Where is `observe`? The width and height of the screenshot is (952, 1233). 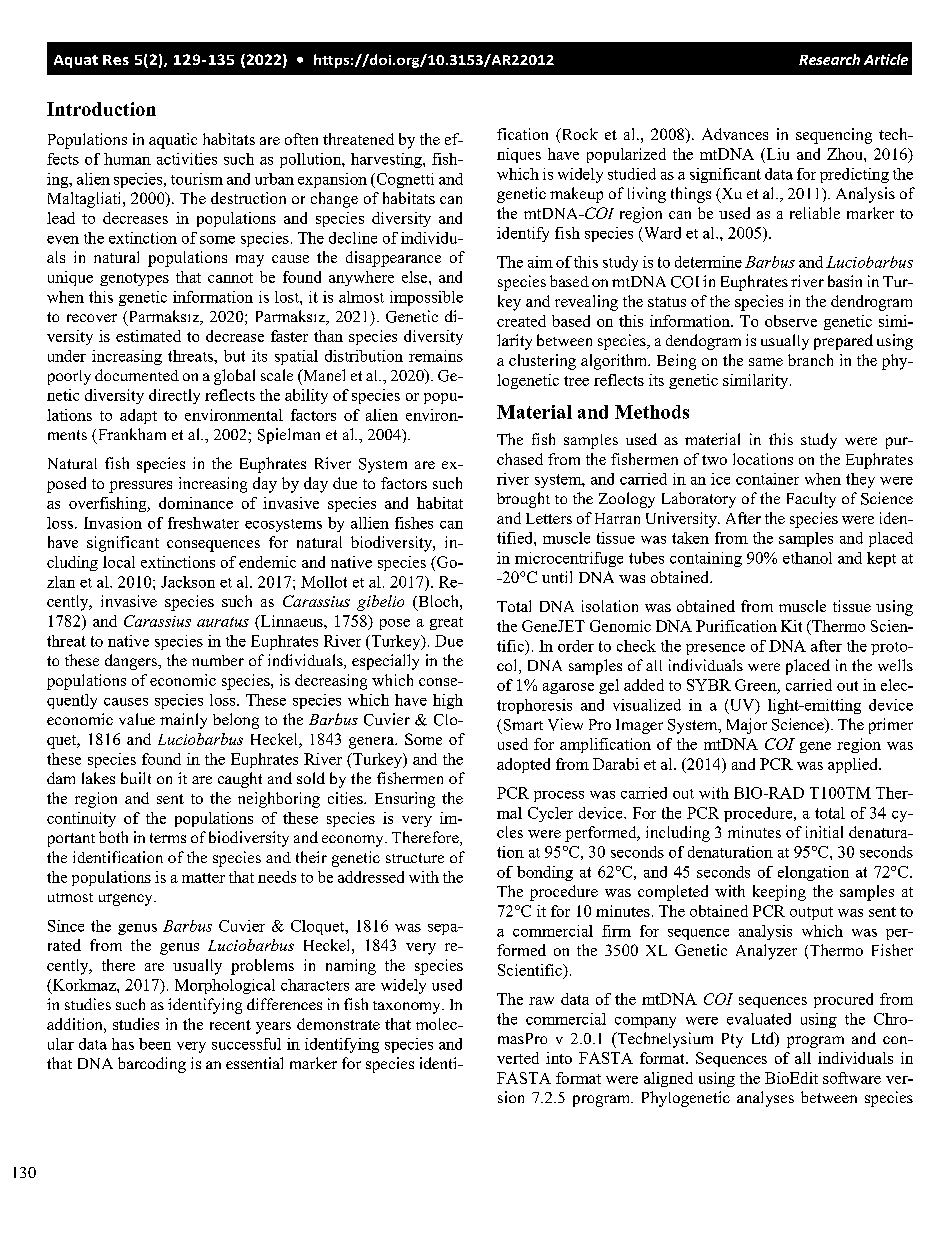
observe is located at coordinates (791, 321).
